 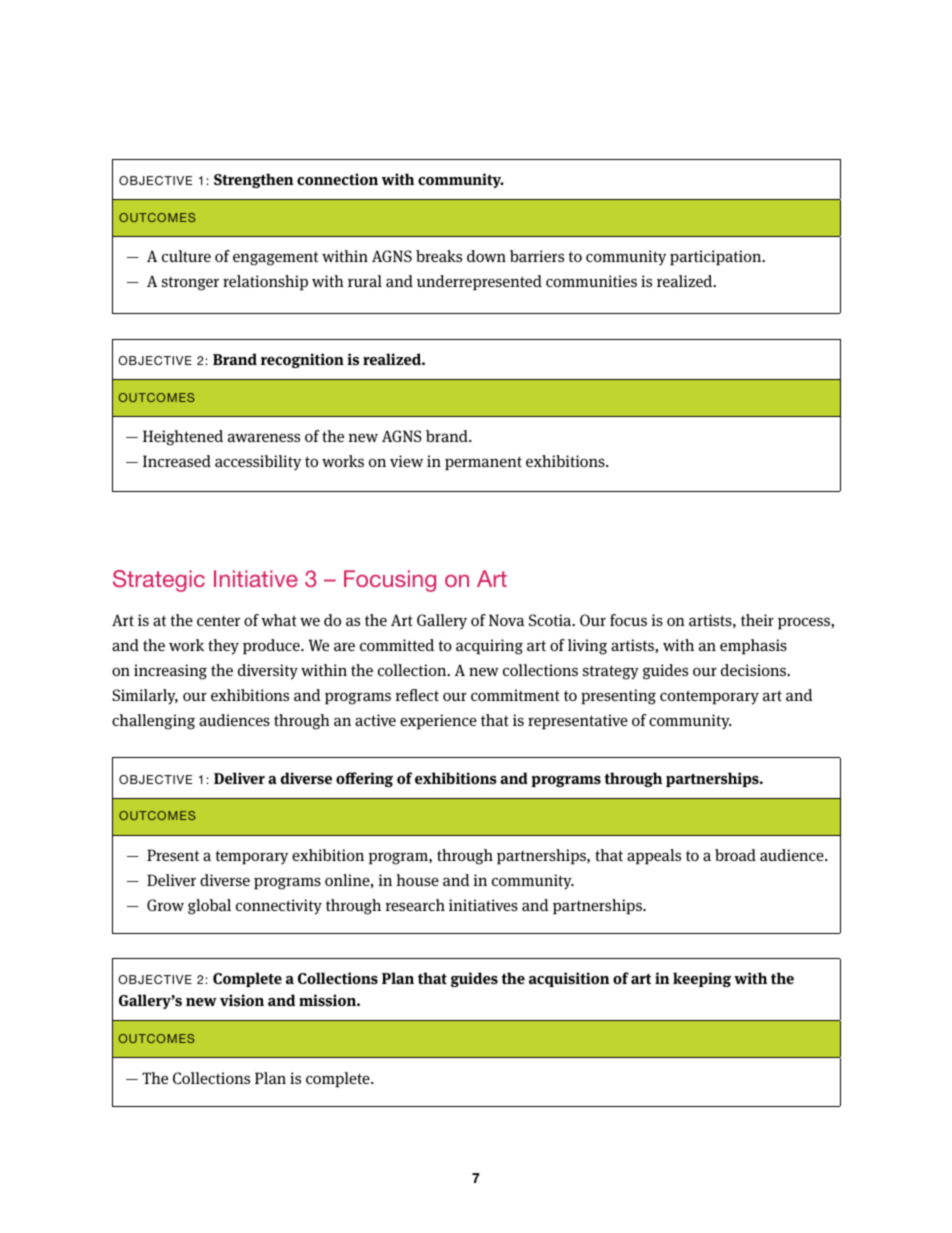 What do you see at coordinates (418, 880) in the page?
I see `house` at bounding box center [418, 880].
